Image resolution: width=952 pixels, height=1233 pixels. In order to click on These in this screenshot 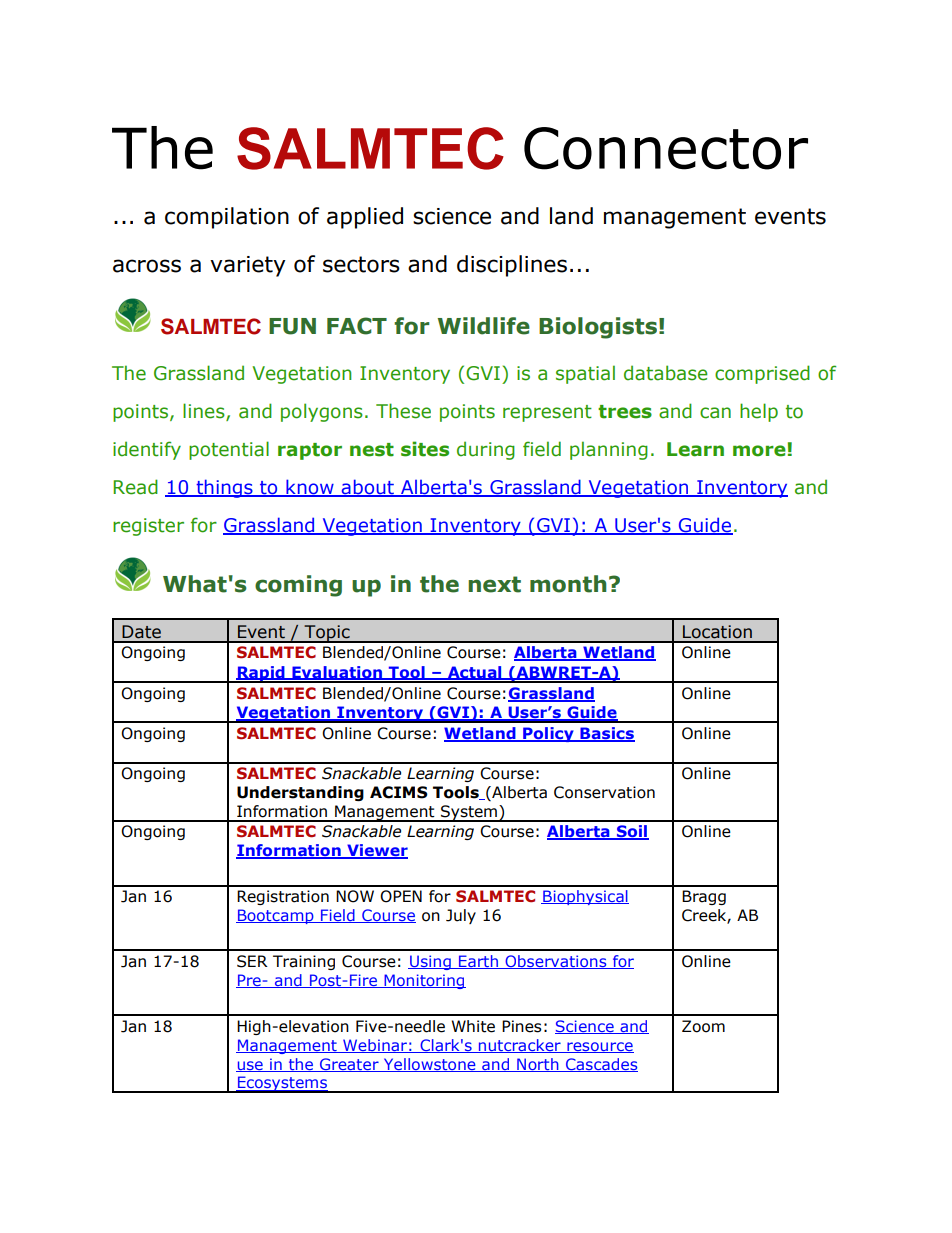, I will do `click(403, 411)`.
